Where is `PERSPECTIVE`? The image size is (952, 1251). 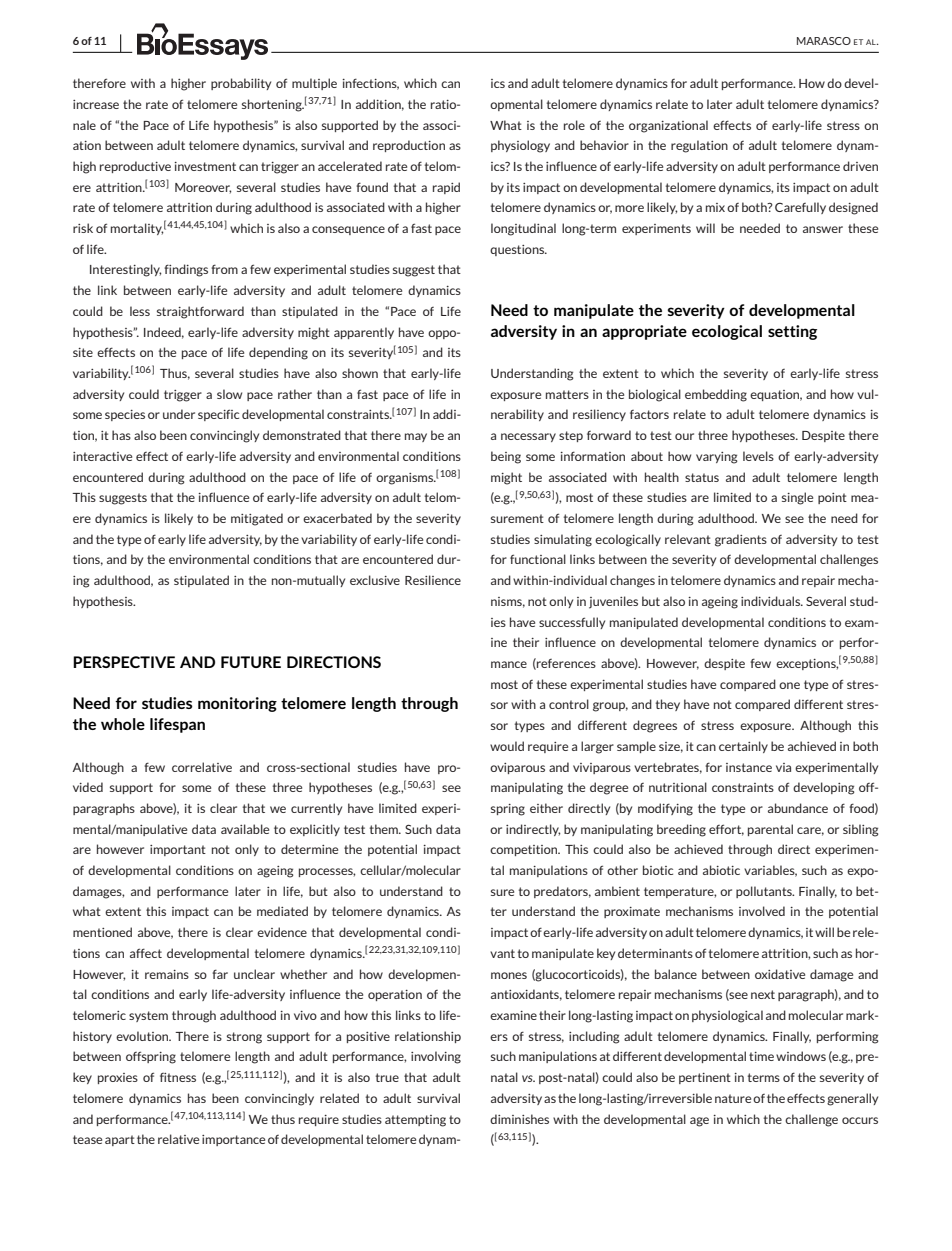
PERSPECTIVE is located at coordinates (124, 662).
